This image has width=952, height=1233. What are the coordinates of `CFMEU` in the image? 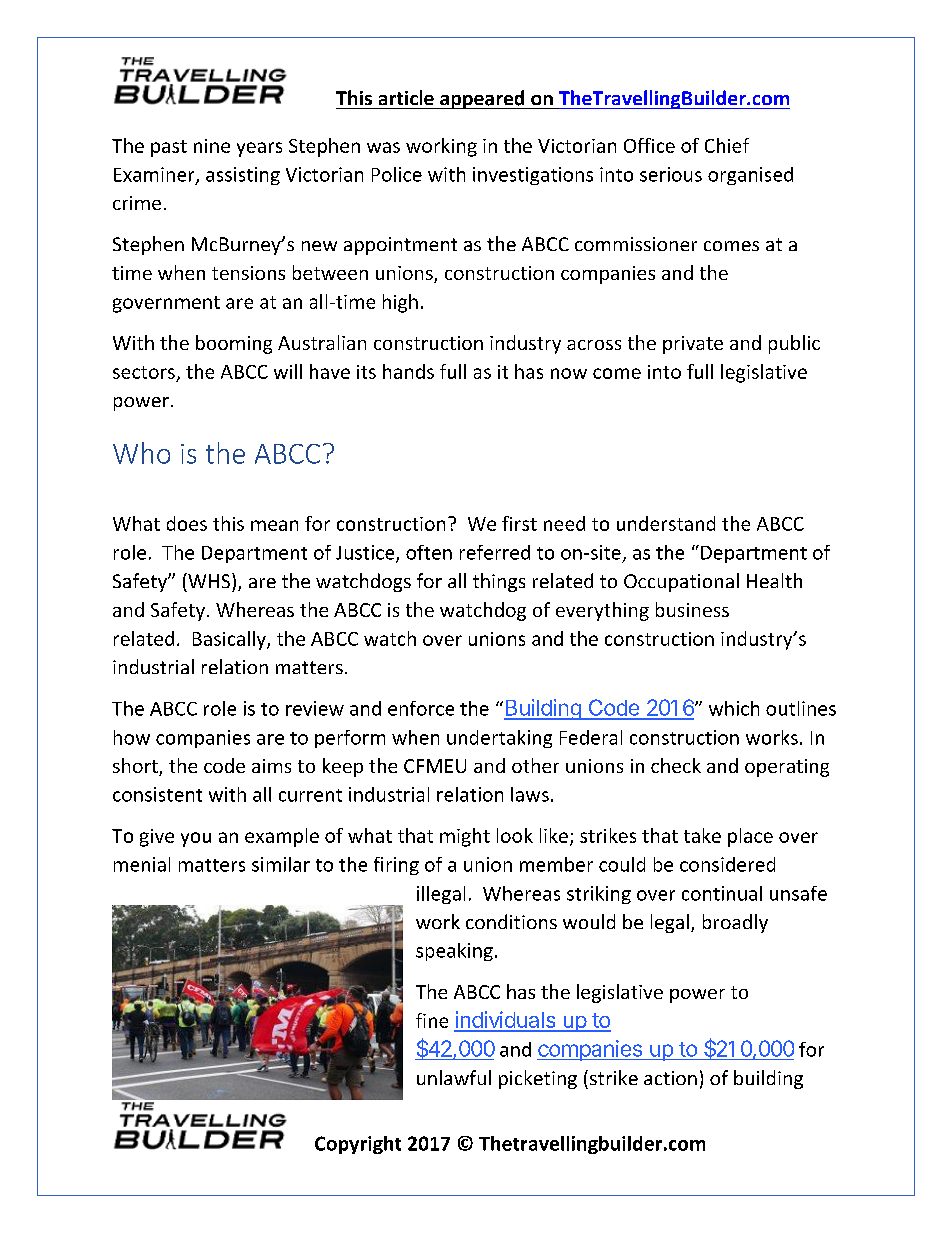 It's located at (435, 766).
